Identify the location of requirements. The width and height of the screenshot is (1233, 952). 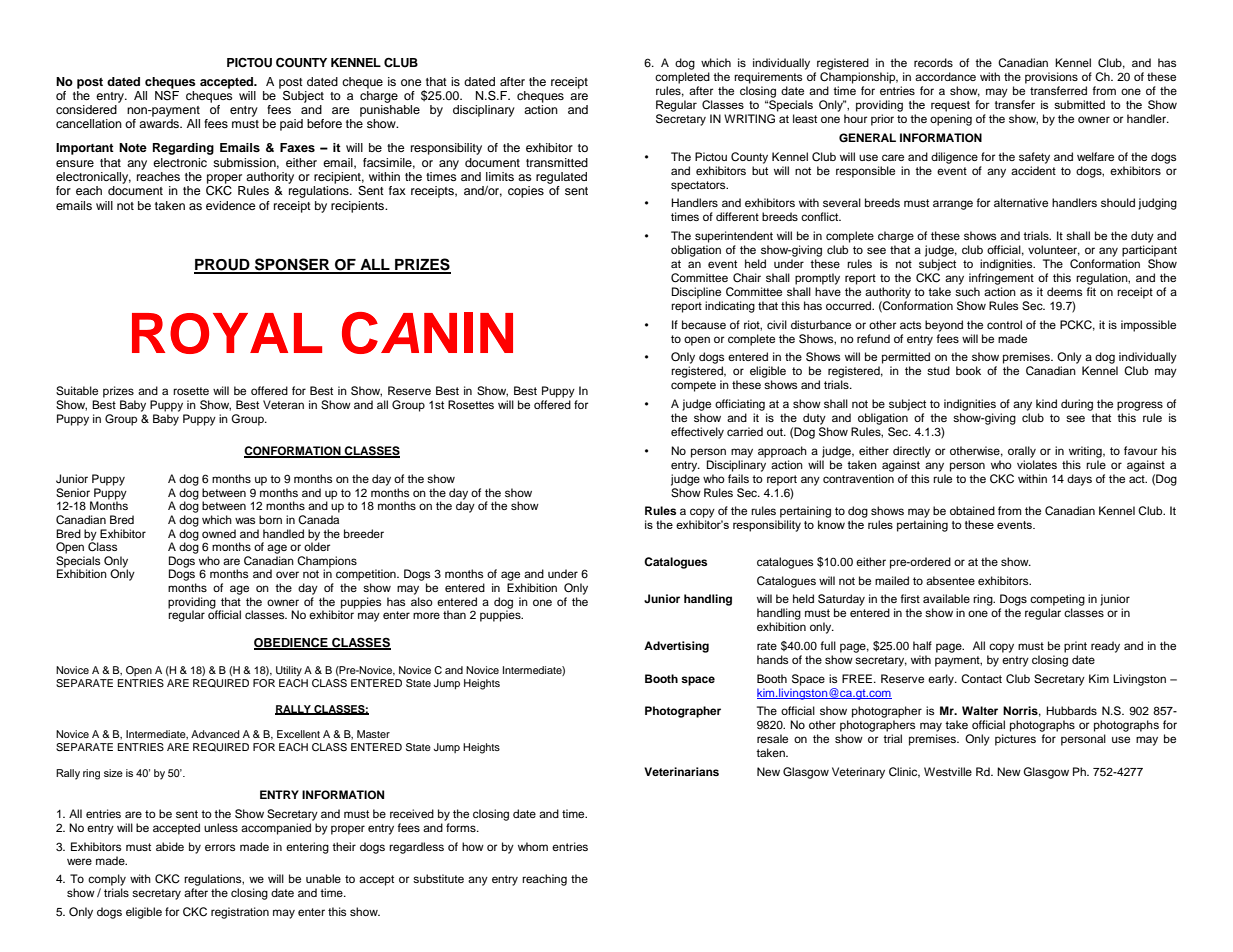
(768, 78).
